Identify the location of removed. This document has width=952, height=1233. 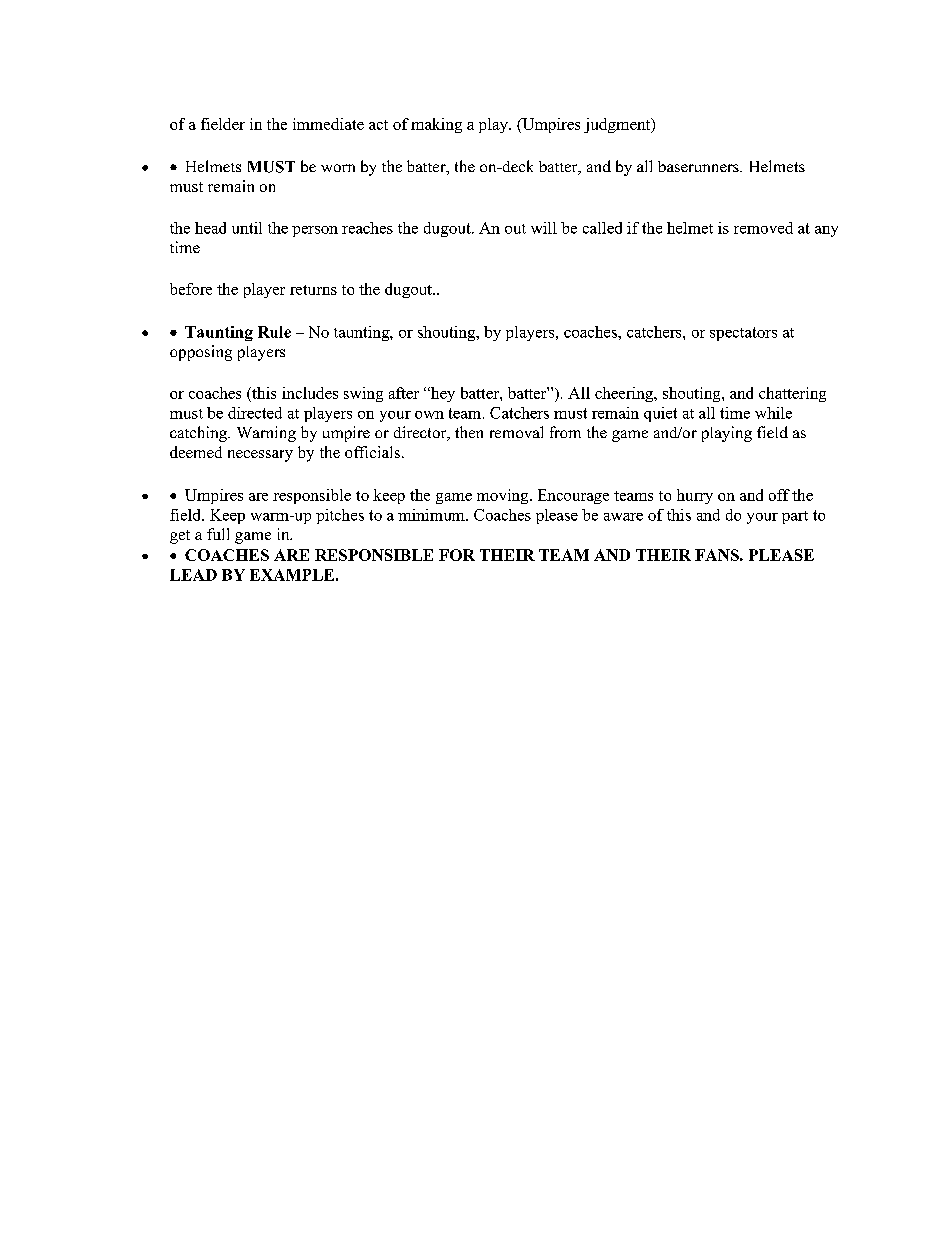
(763, 228).
